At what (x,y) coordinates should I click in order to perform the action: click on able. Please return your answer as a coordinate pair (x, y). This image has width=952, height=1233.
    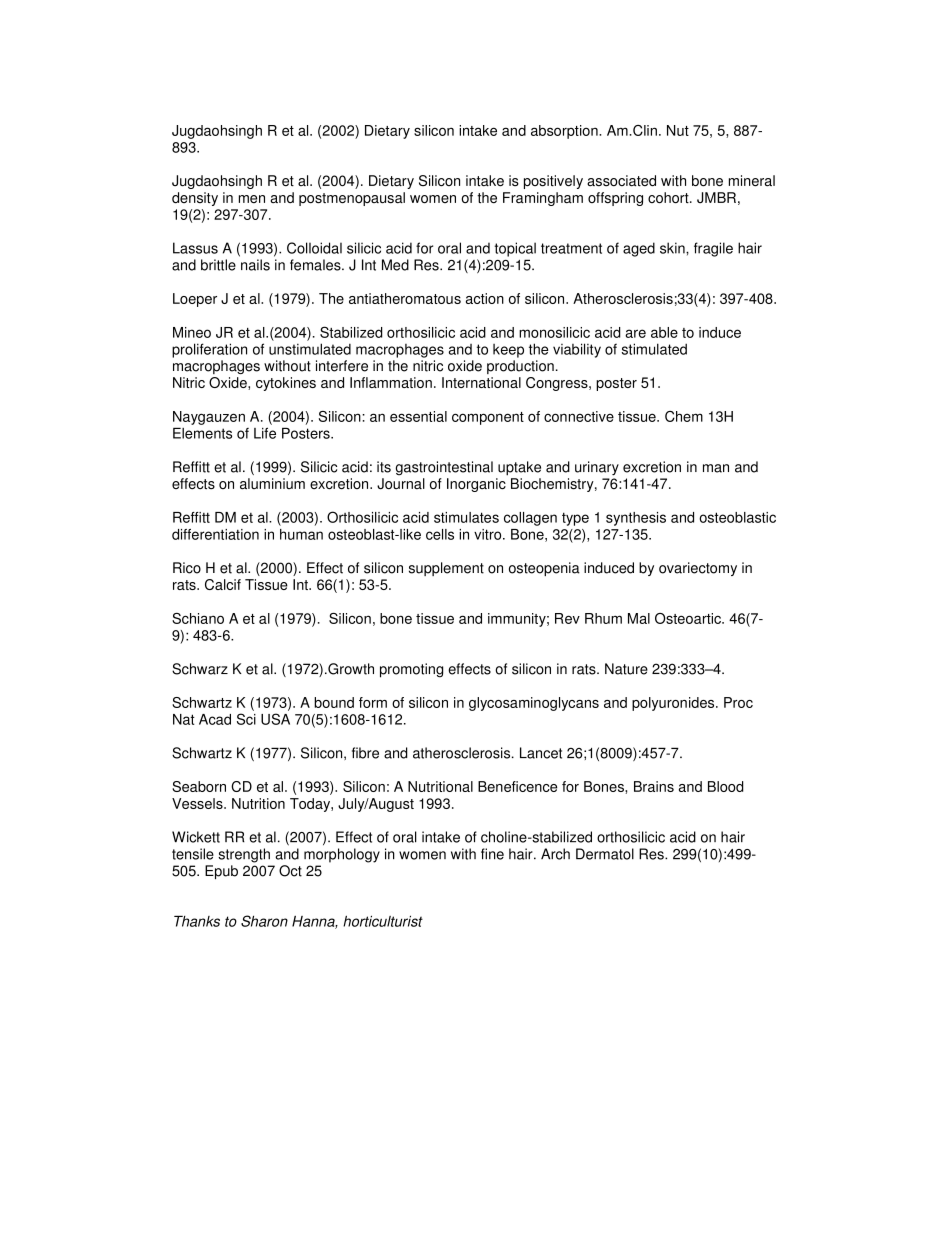
    Looking at the image, I should click on (664, 332).
